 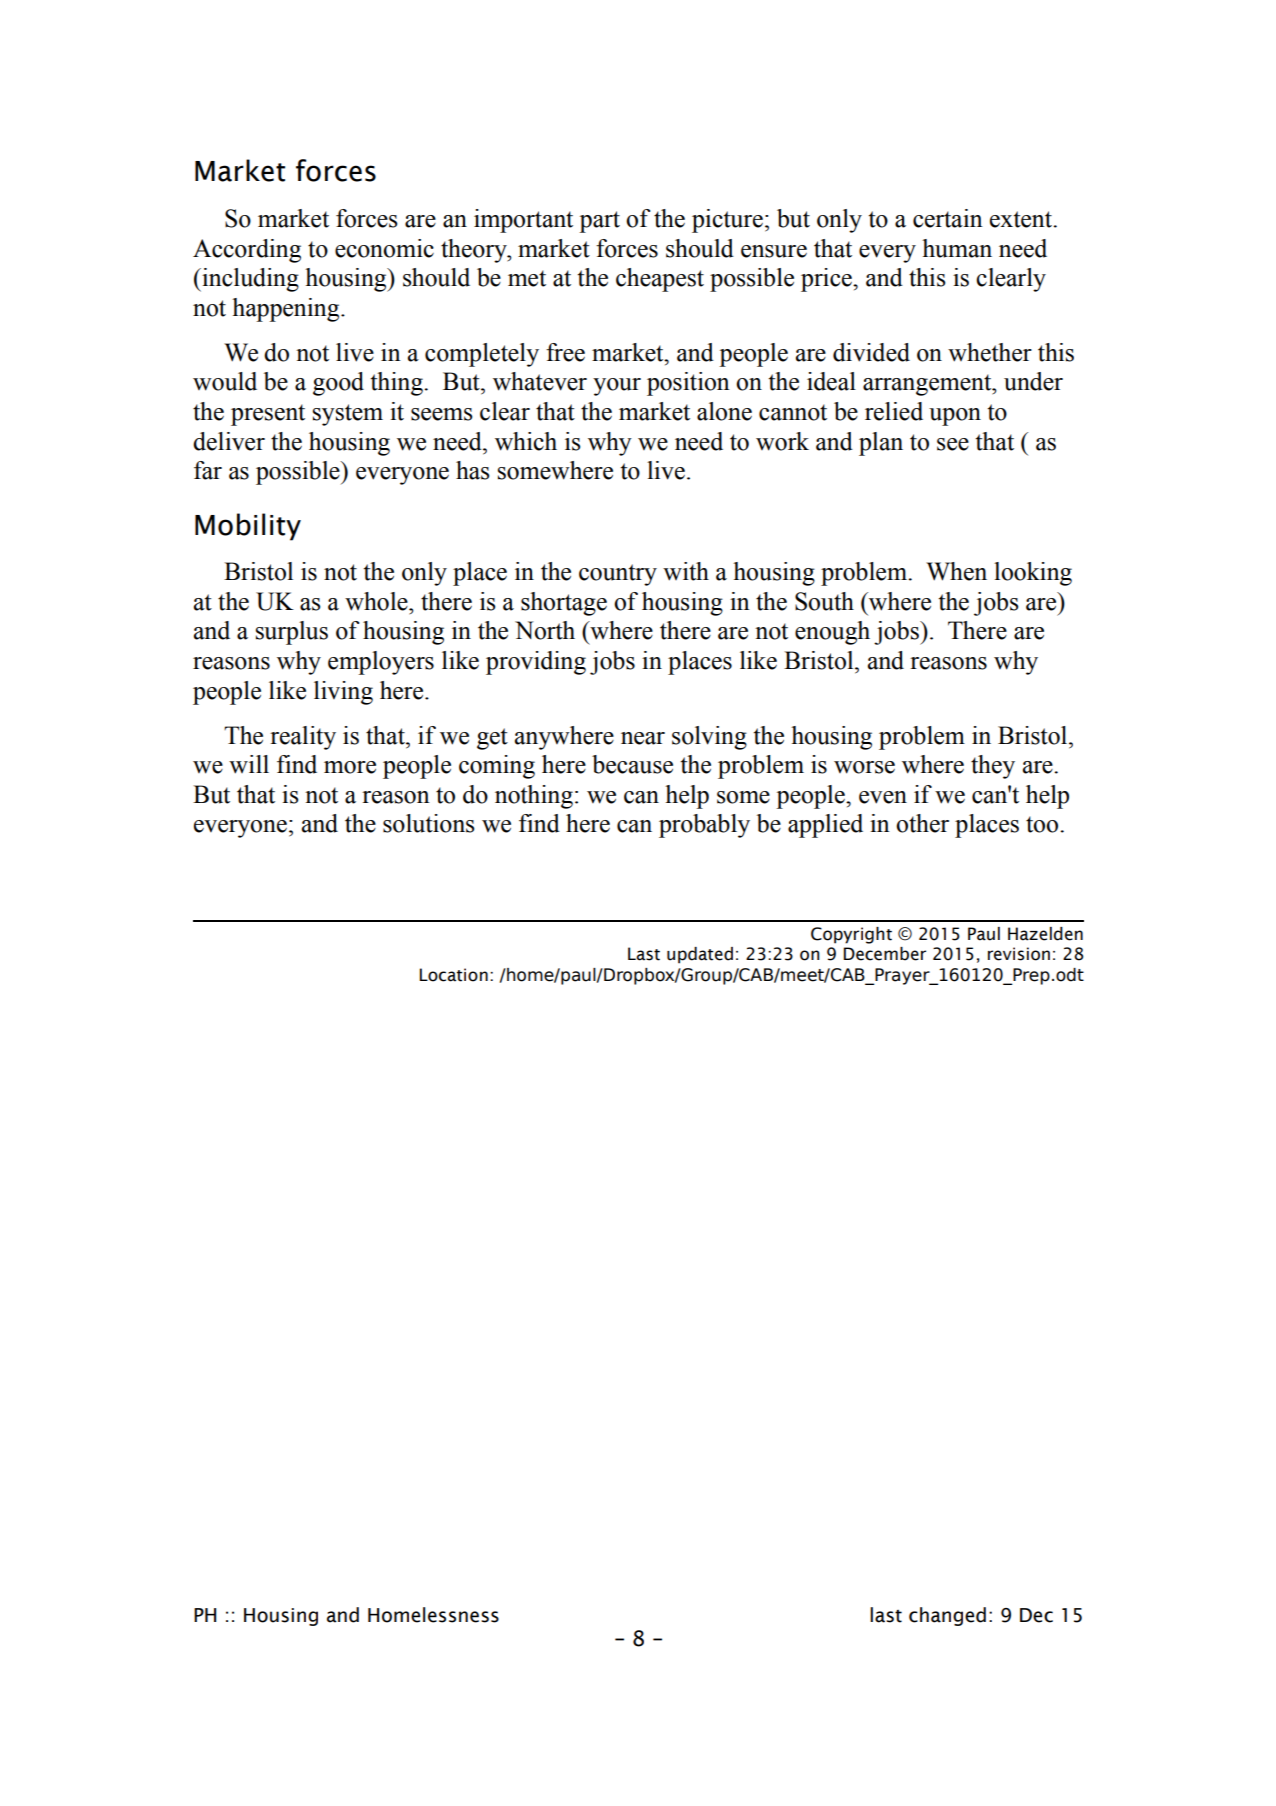 What do you see at coordinates (885, 954) in the image?
I see `December` at bounding box center [885, 954].
